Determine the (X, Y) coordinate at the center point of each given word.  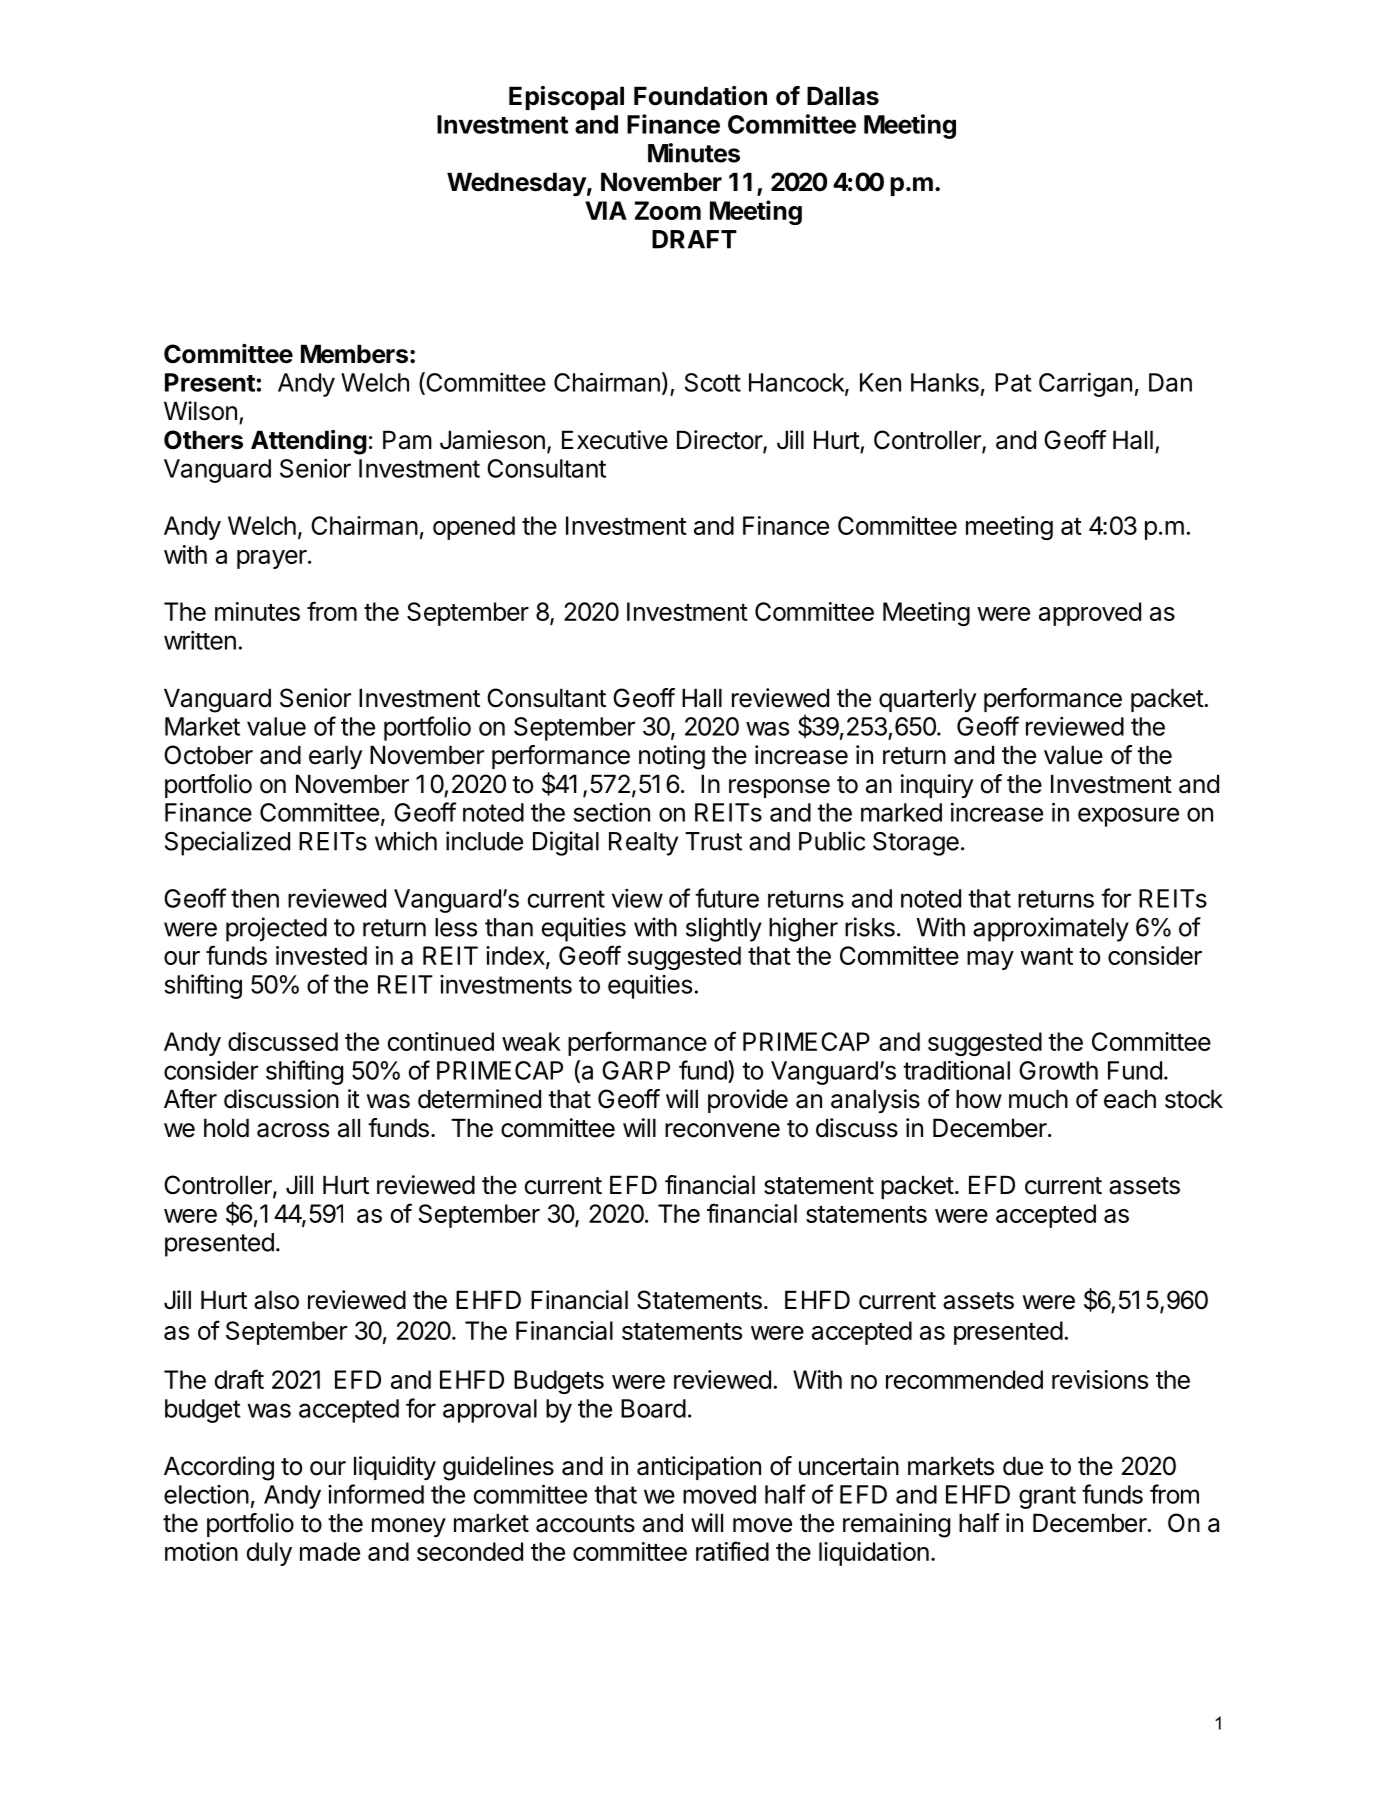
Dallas (843, 96)
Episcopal (566, 98)
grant (1047, 1497)
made (330, 1551)
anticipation (699, 1468)
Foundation (700, 96)
